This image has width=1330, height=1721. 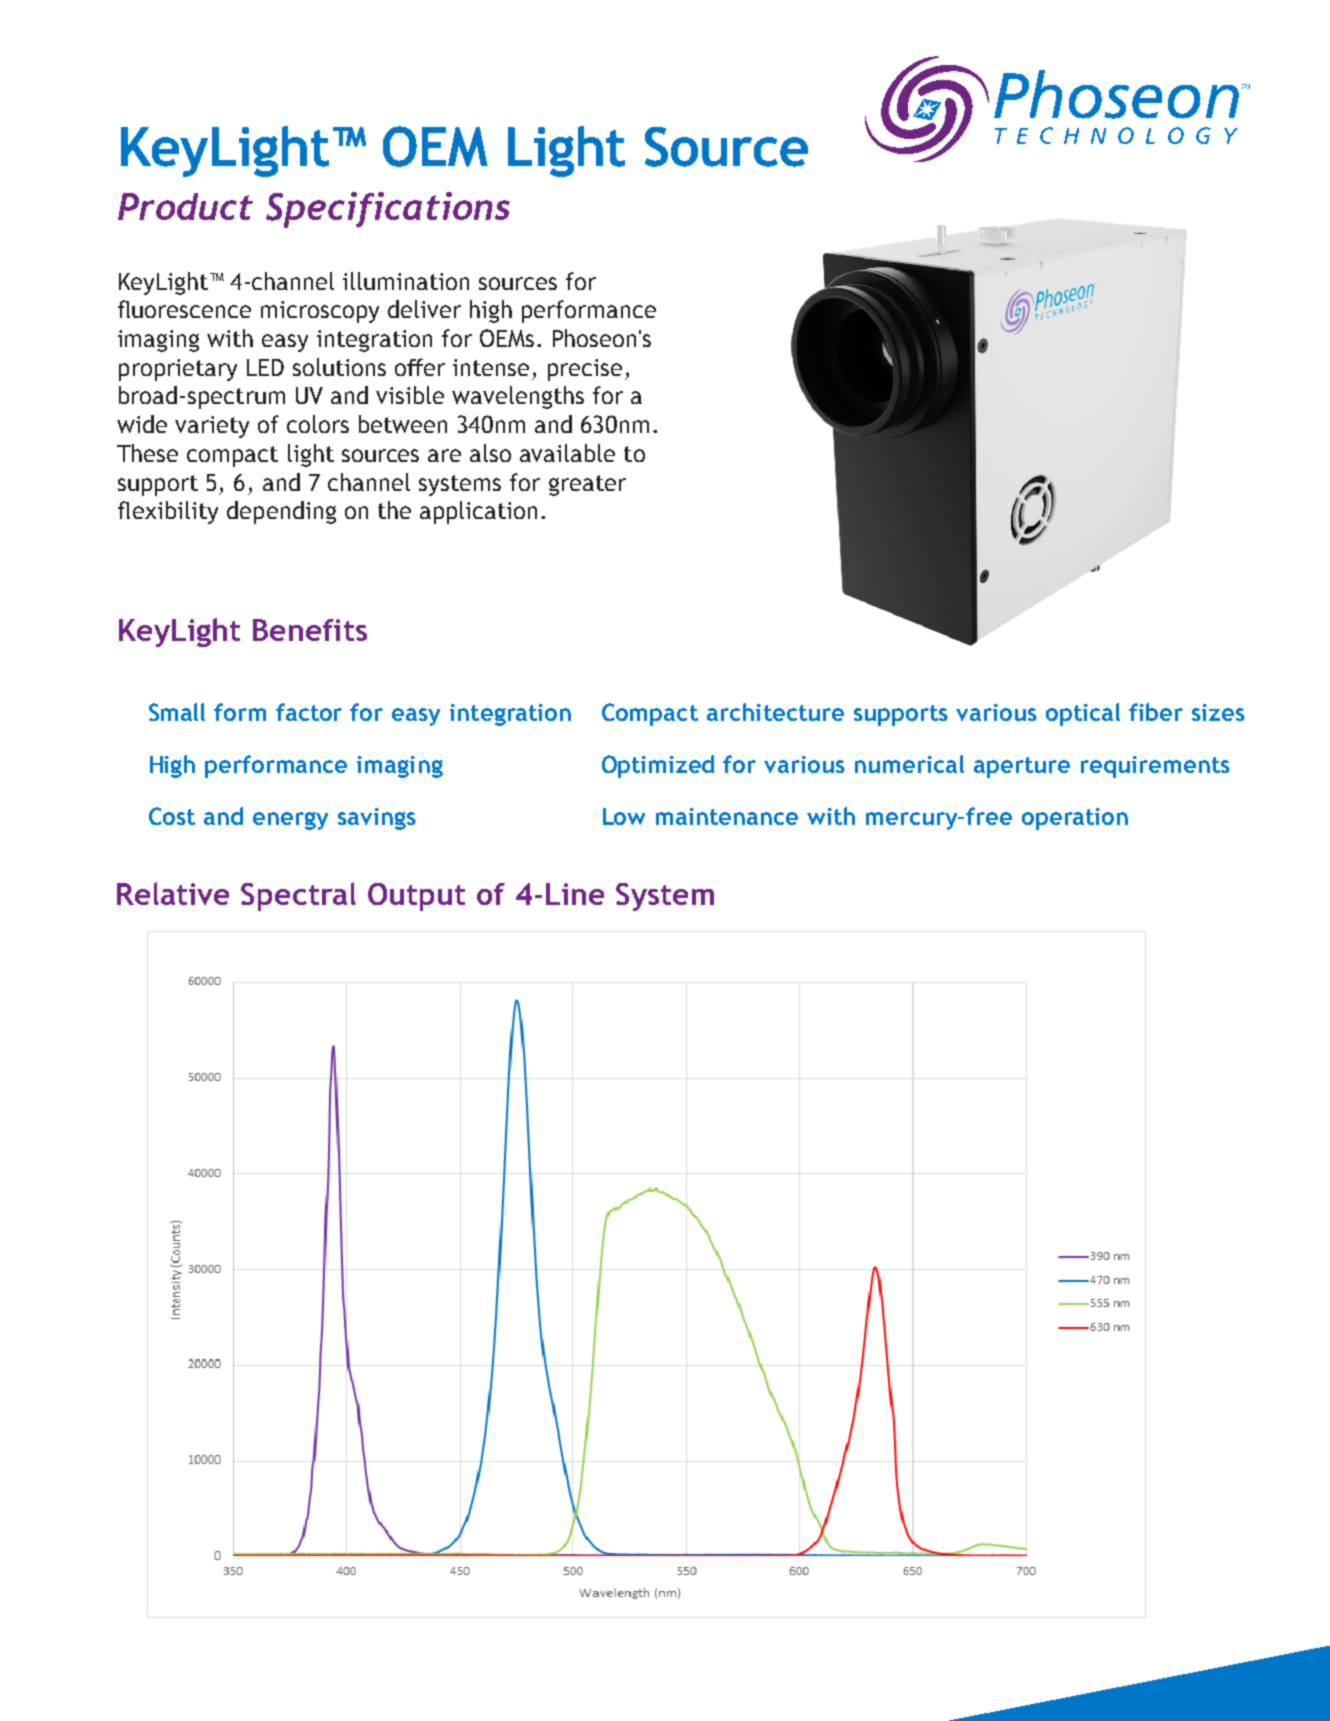 What do you see at coordinates (310, 630) in the image?
I see `Benefits` at bounding box center [310, 630].
